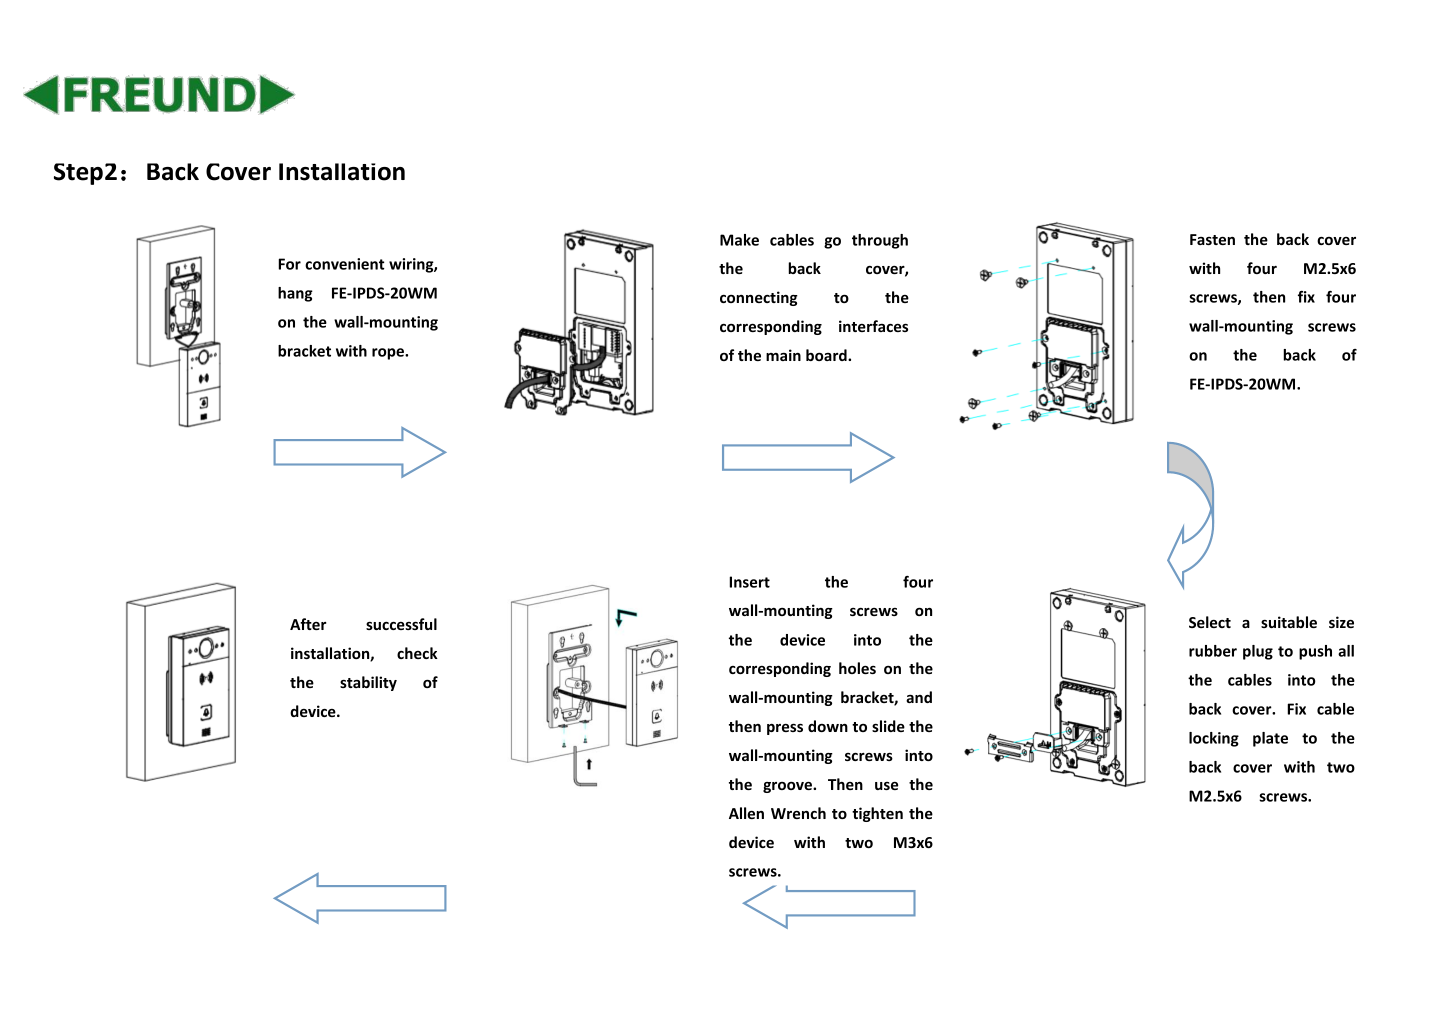  What do you see at coordinates (749, 582) in the screenshot?
I see `Insert` at bounding box center [749, 582].
